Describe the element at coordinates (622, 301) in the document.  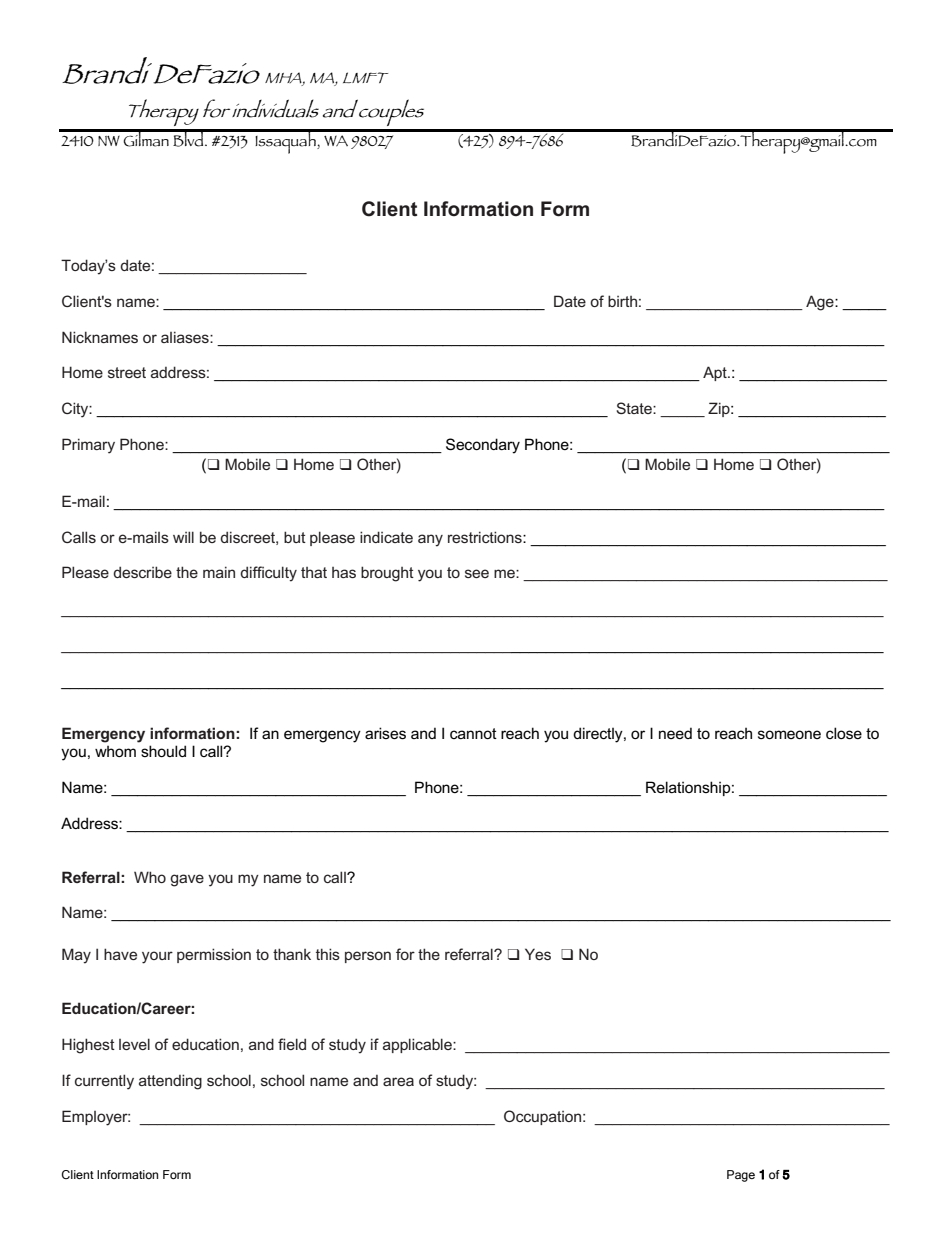
I see `birth` at that location.
